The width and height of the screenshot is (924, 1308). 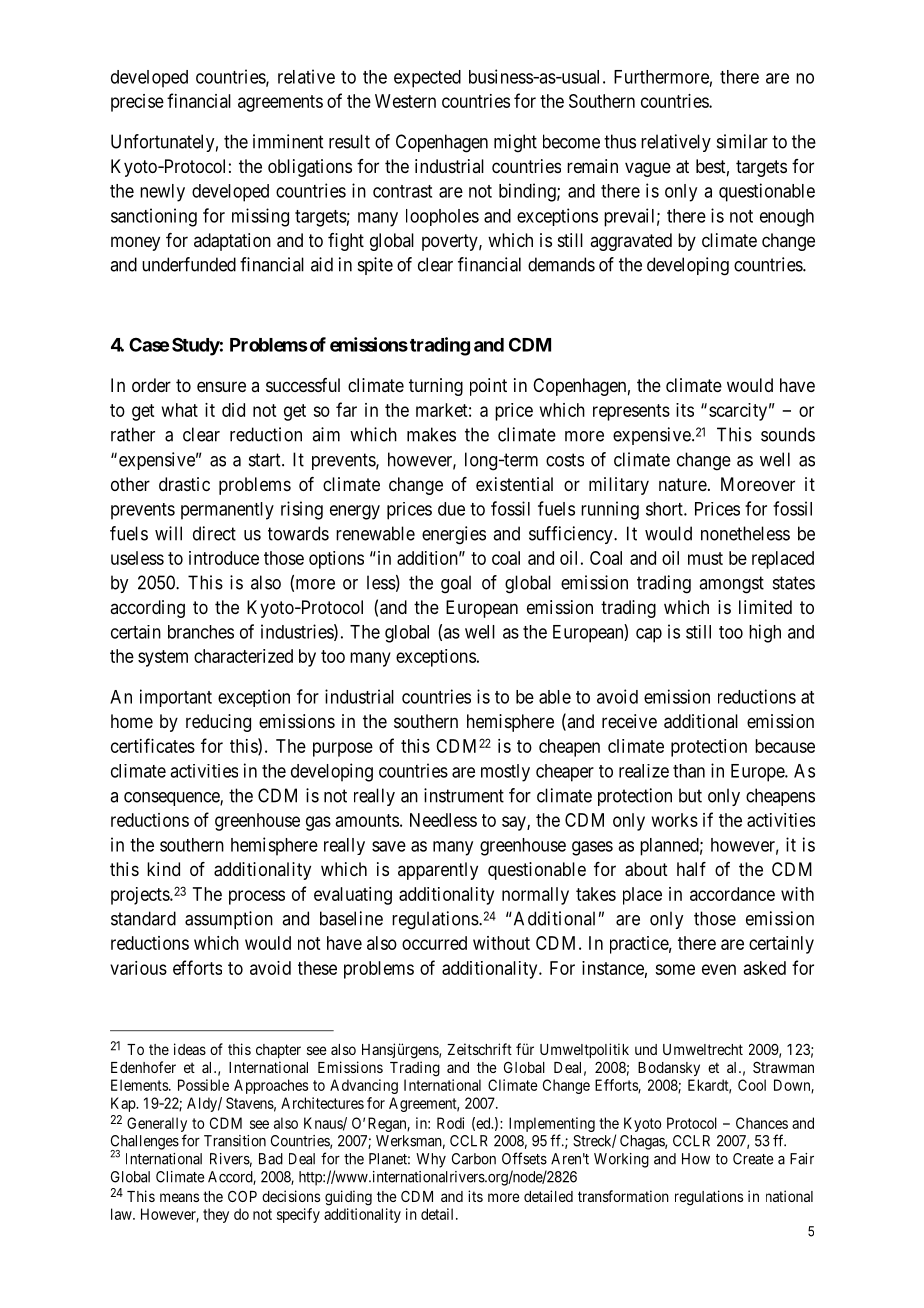 What do you see at coordinates (137, 103) in the screenshot?
I see `precise` at bounding box center [137, 103].
